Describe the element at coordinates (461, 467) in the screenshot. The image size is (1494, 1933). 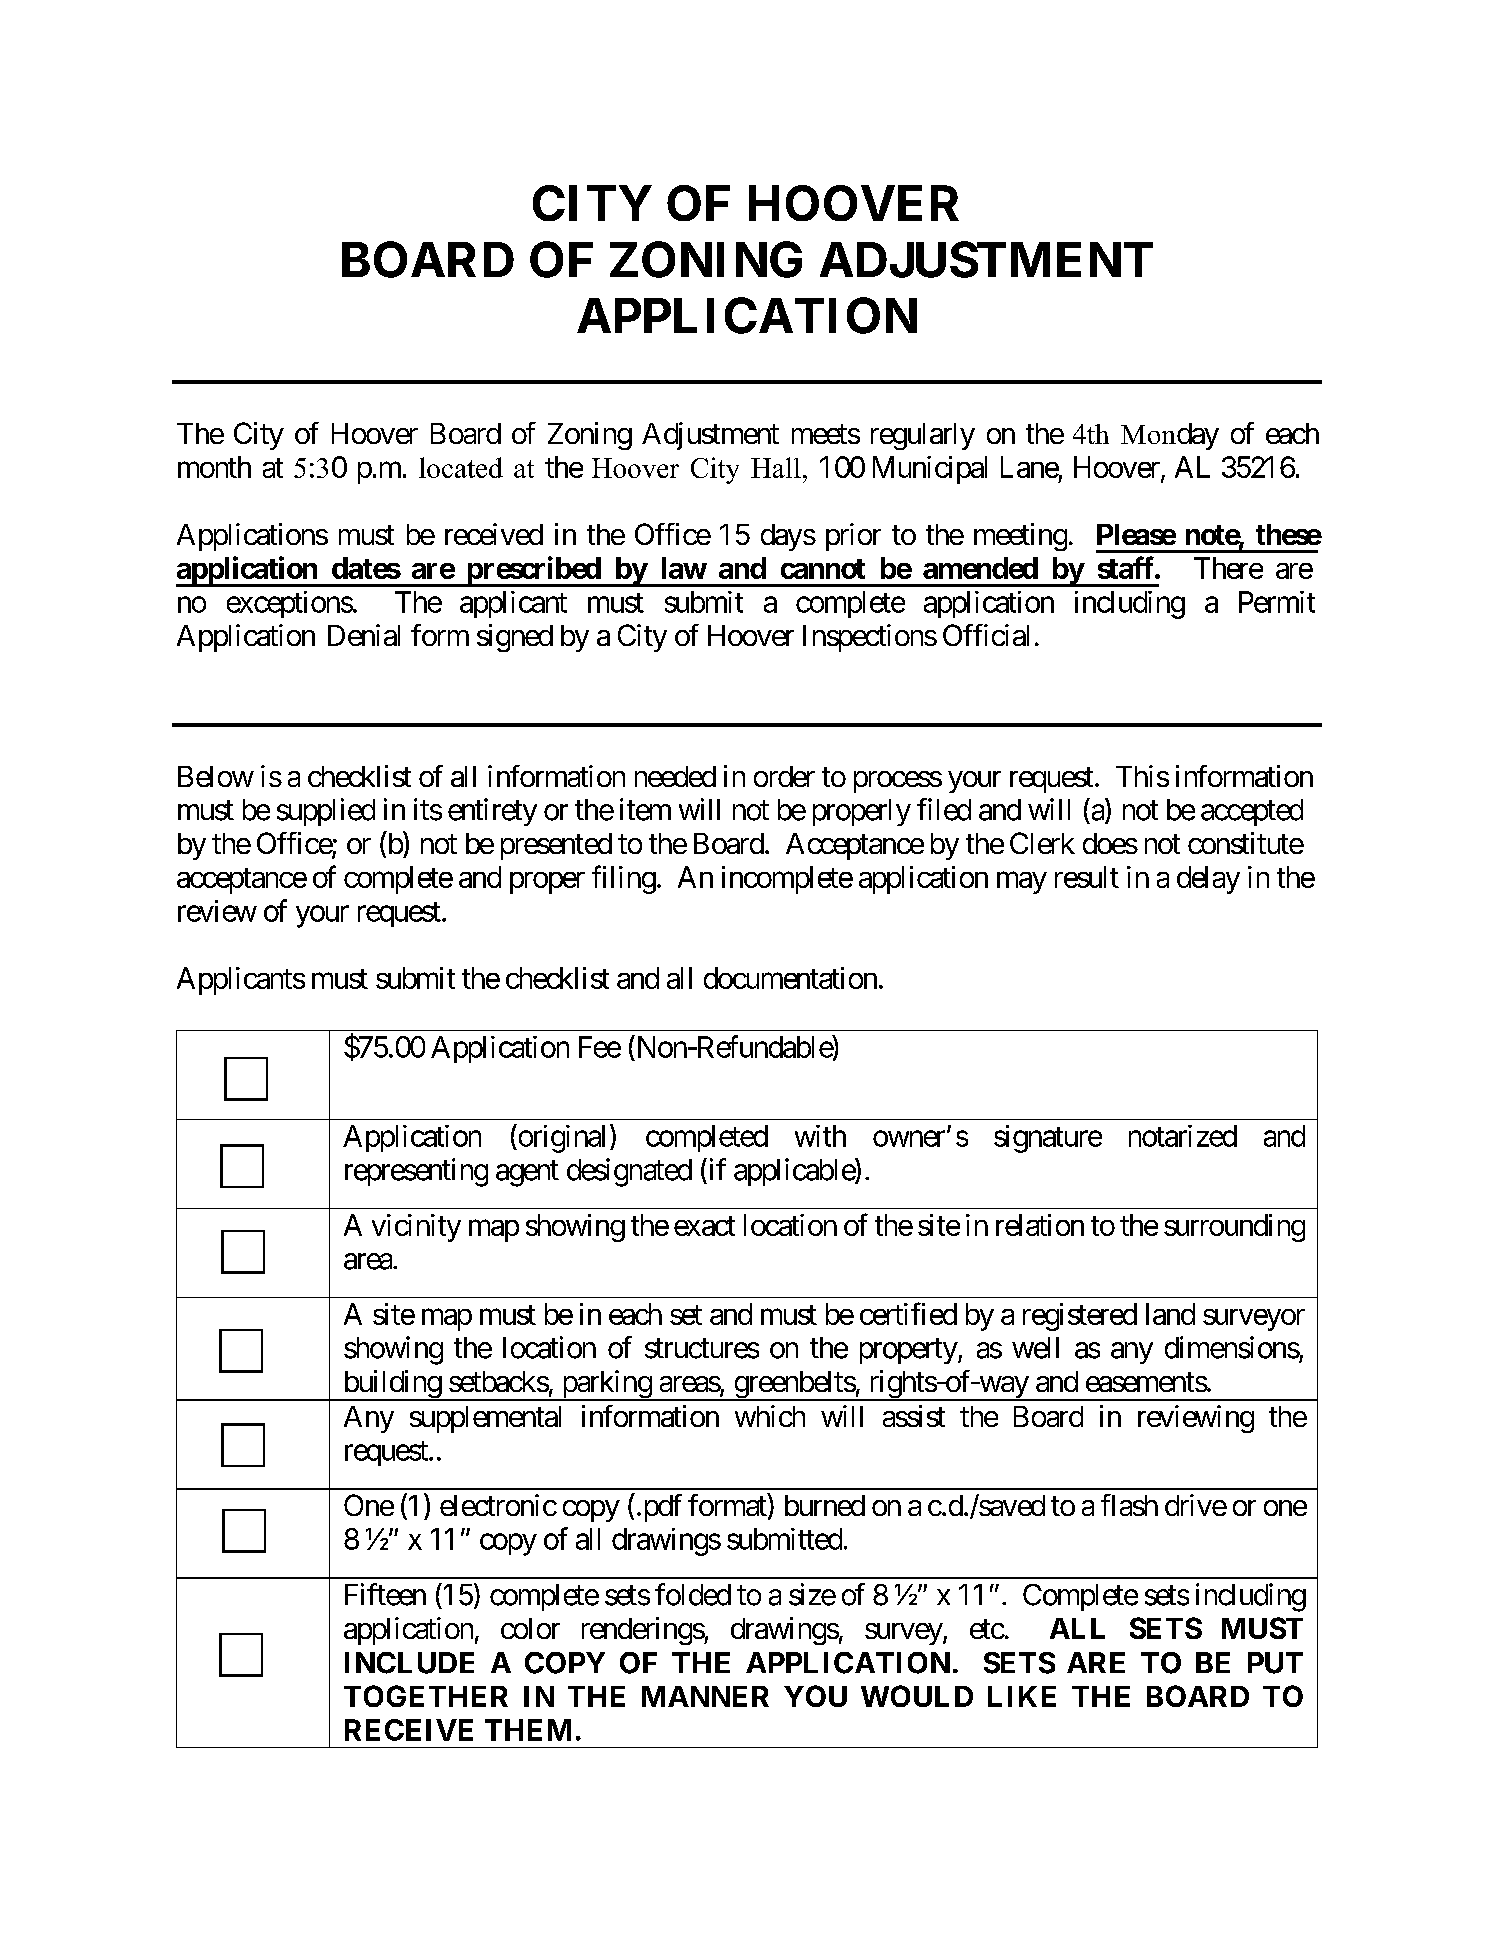
I see `located` at that location.
